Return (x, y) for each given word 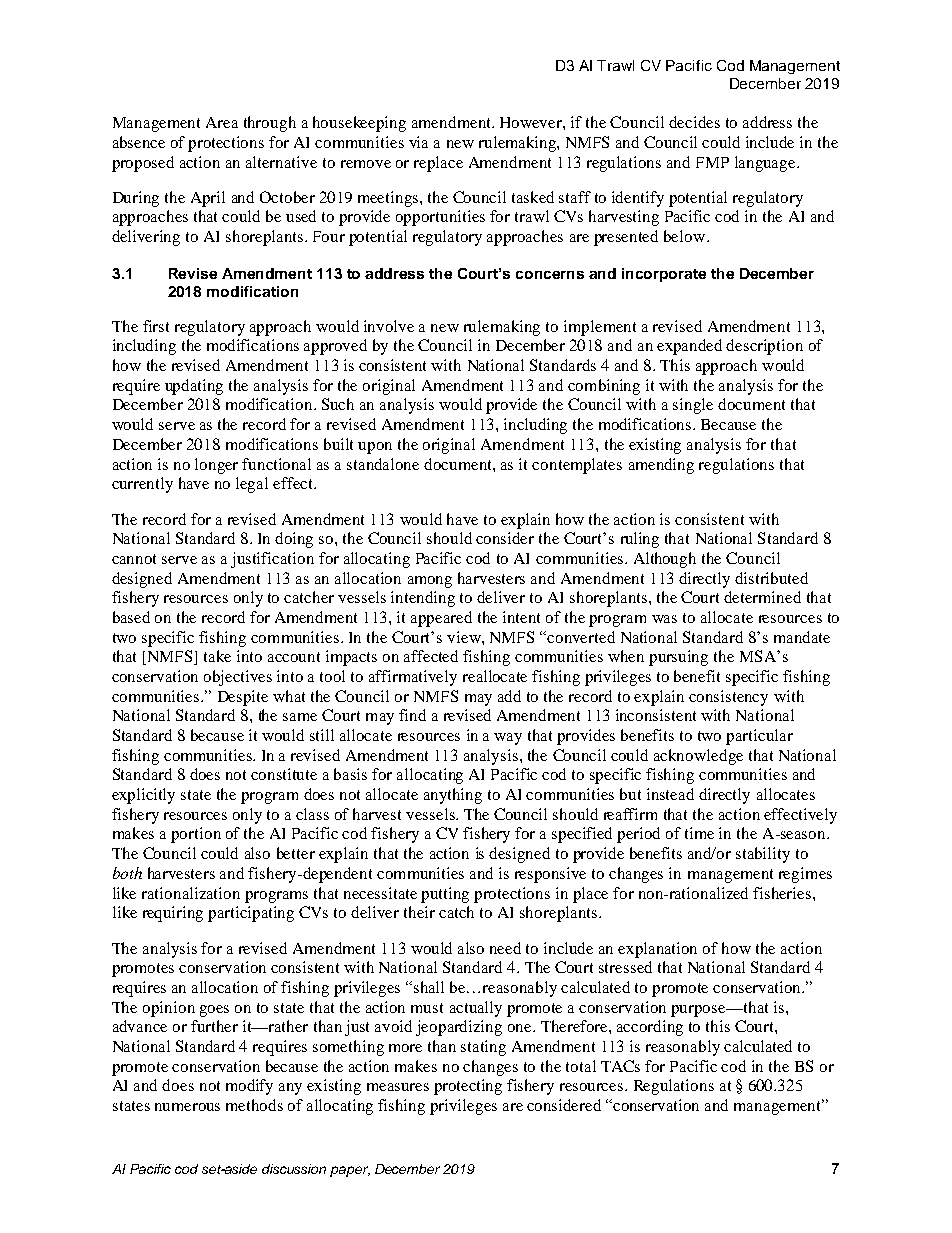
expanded (689, 347)
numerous (187, 1107)
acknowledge (698, 757)
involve (389, 326)
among (430, 582)
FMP (712, 162)
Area (222, 122)
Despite (243, 698)
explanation (657, 950)
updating (194, 387)
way (508, 739)
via (418, 142)
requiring (173, 914)
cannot (134, 559)
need (505, 948)
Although (665, 560)
